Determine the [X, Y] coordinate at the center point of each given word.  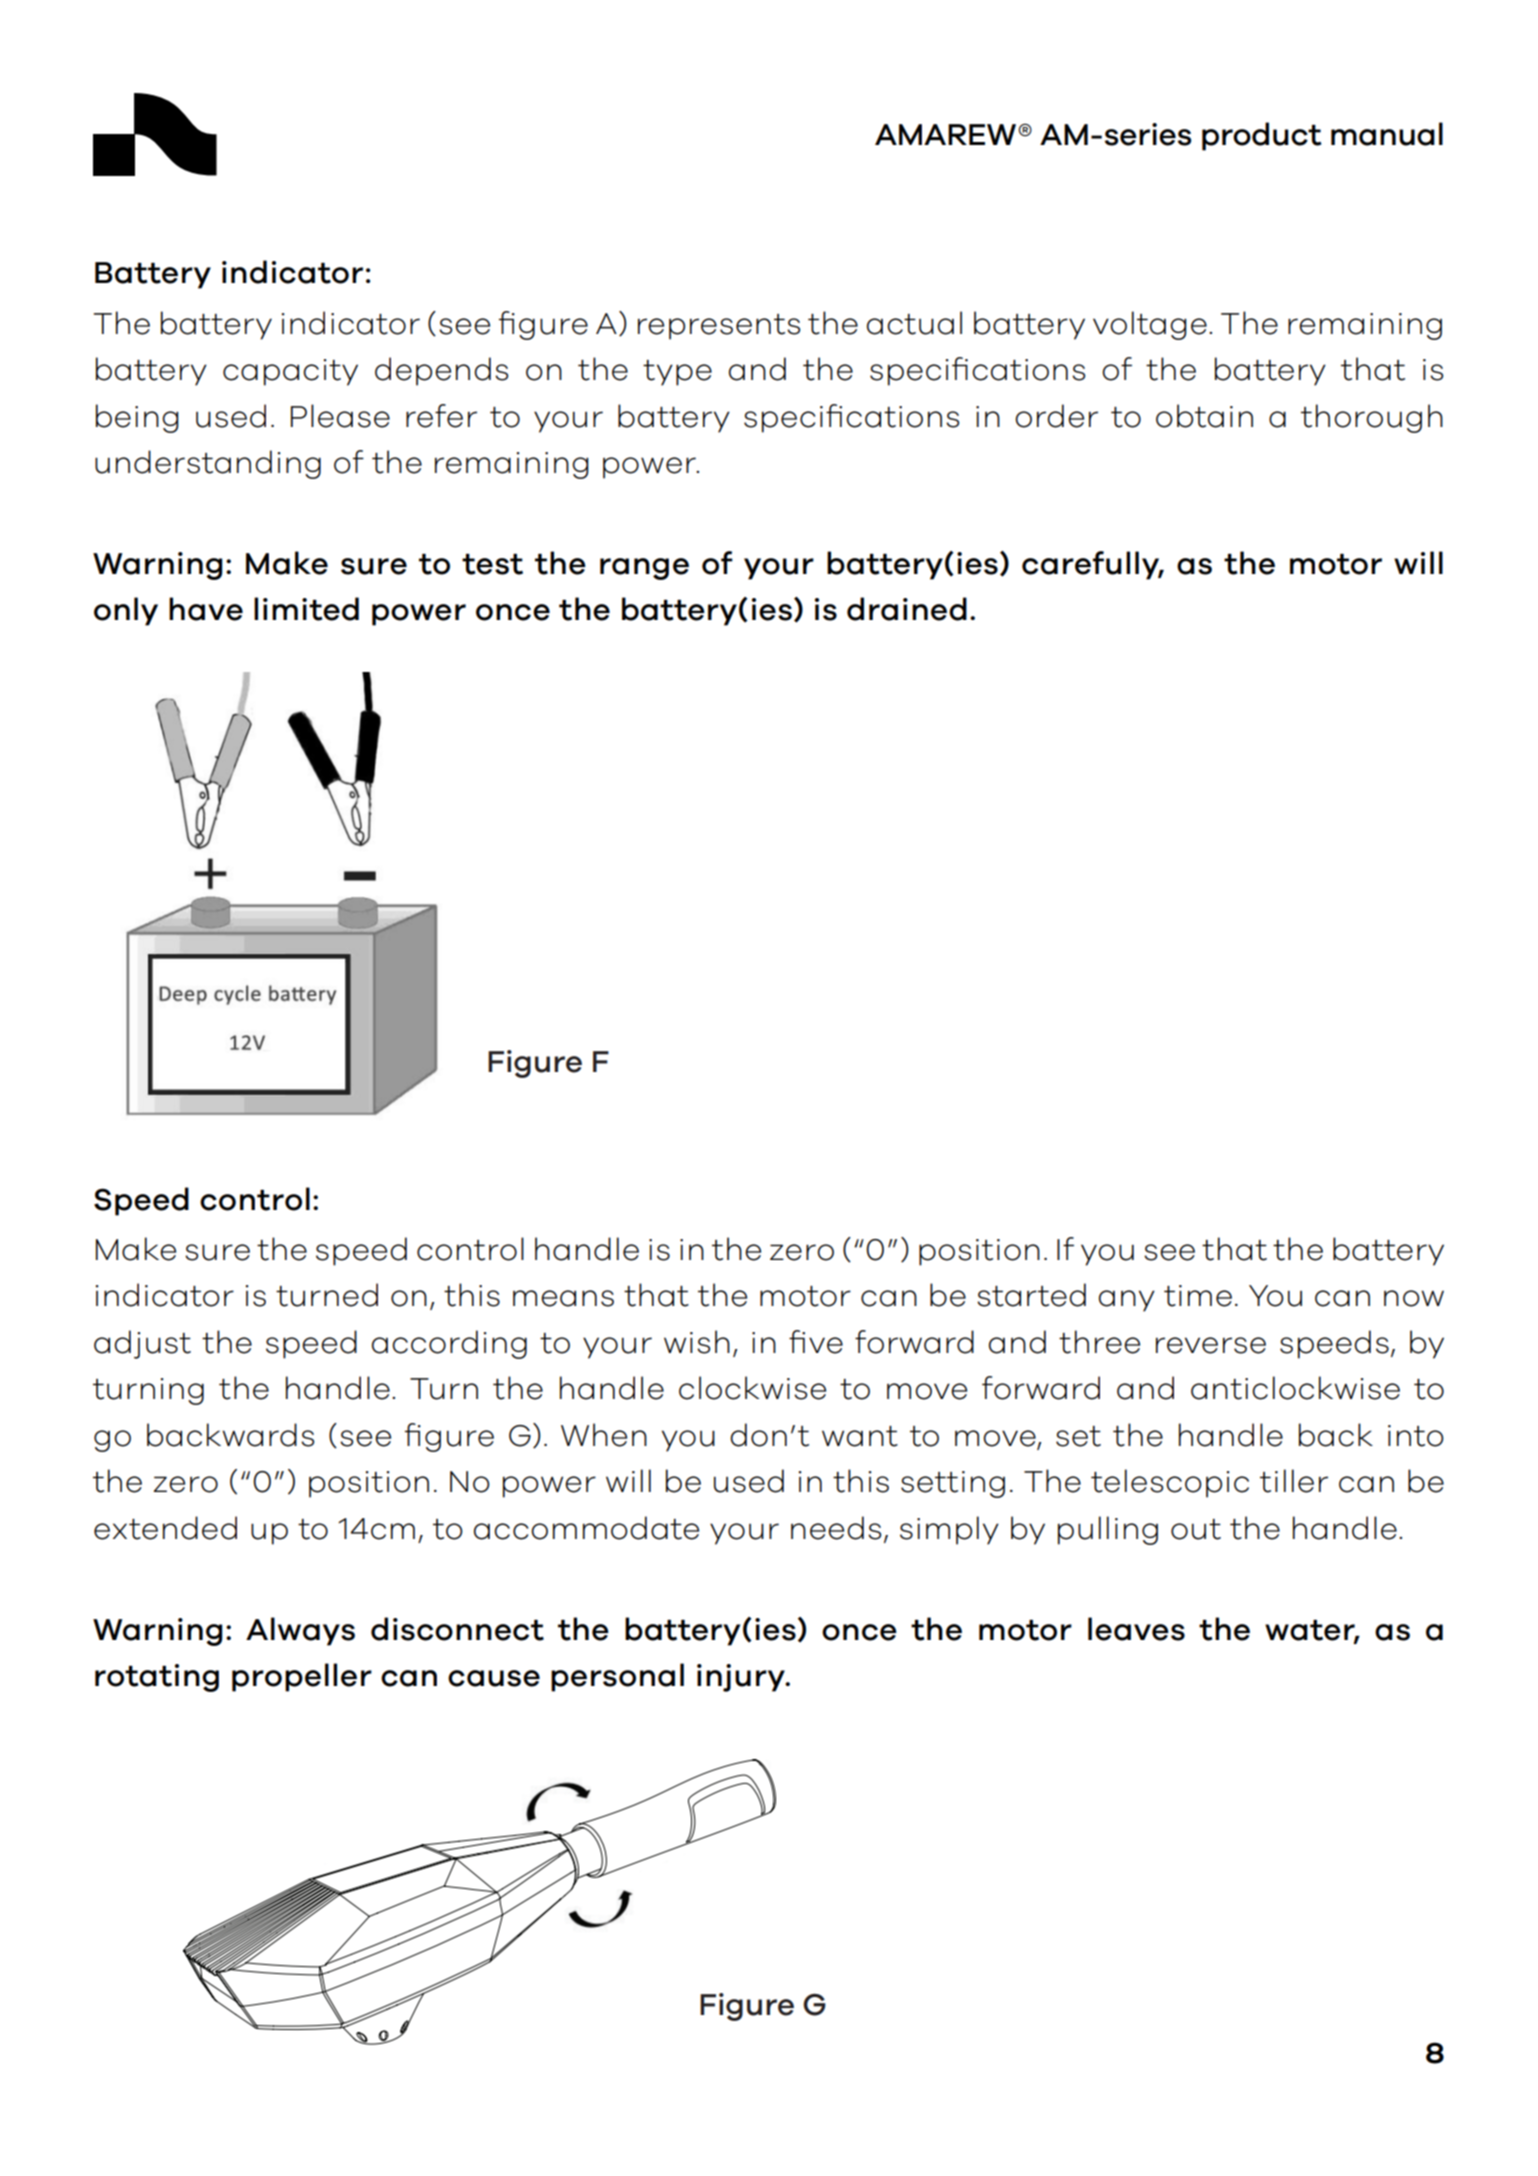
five [816, 1342]
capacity [290, 372]
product [1261, 136]
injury [742, 1678]
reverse [1211, 1345]
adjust [142, 1344]
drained [907, 609]
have [206, 609]
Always [300, 1631]
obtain [1204, 416]
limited [306, 609]
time [1198, 1296]
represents [719, 327]
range [644, 569]
